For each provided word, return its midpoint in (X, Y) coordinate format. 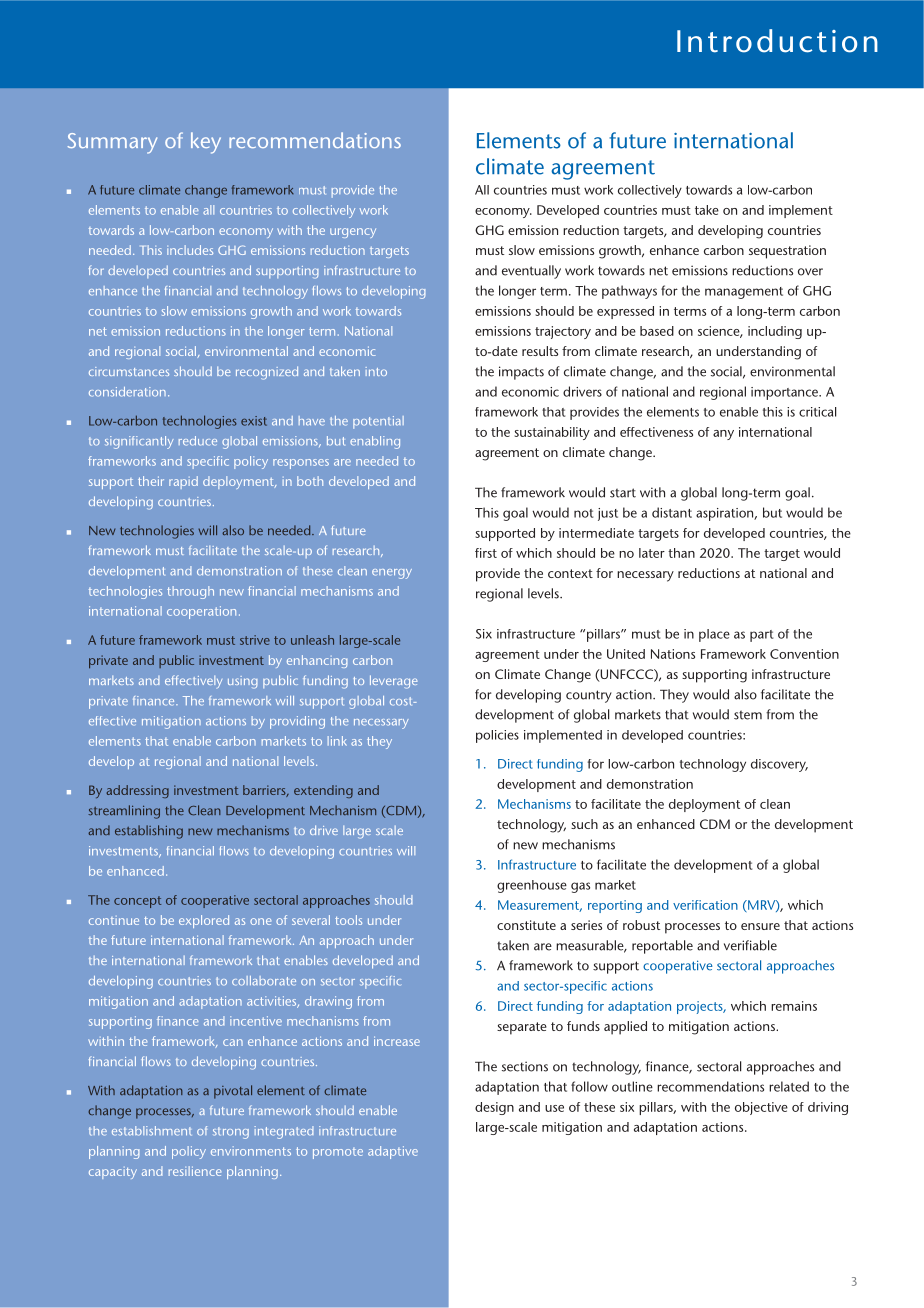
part (761, 636)
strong (231, 1133)
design (494, 1108)
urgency (353, 233)
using (243, 682)
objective (761, 1108)
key (206, 143)
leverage (394, 682)
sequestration (787, 252)
